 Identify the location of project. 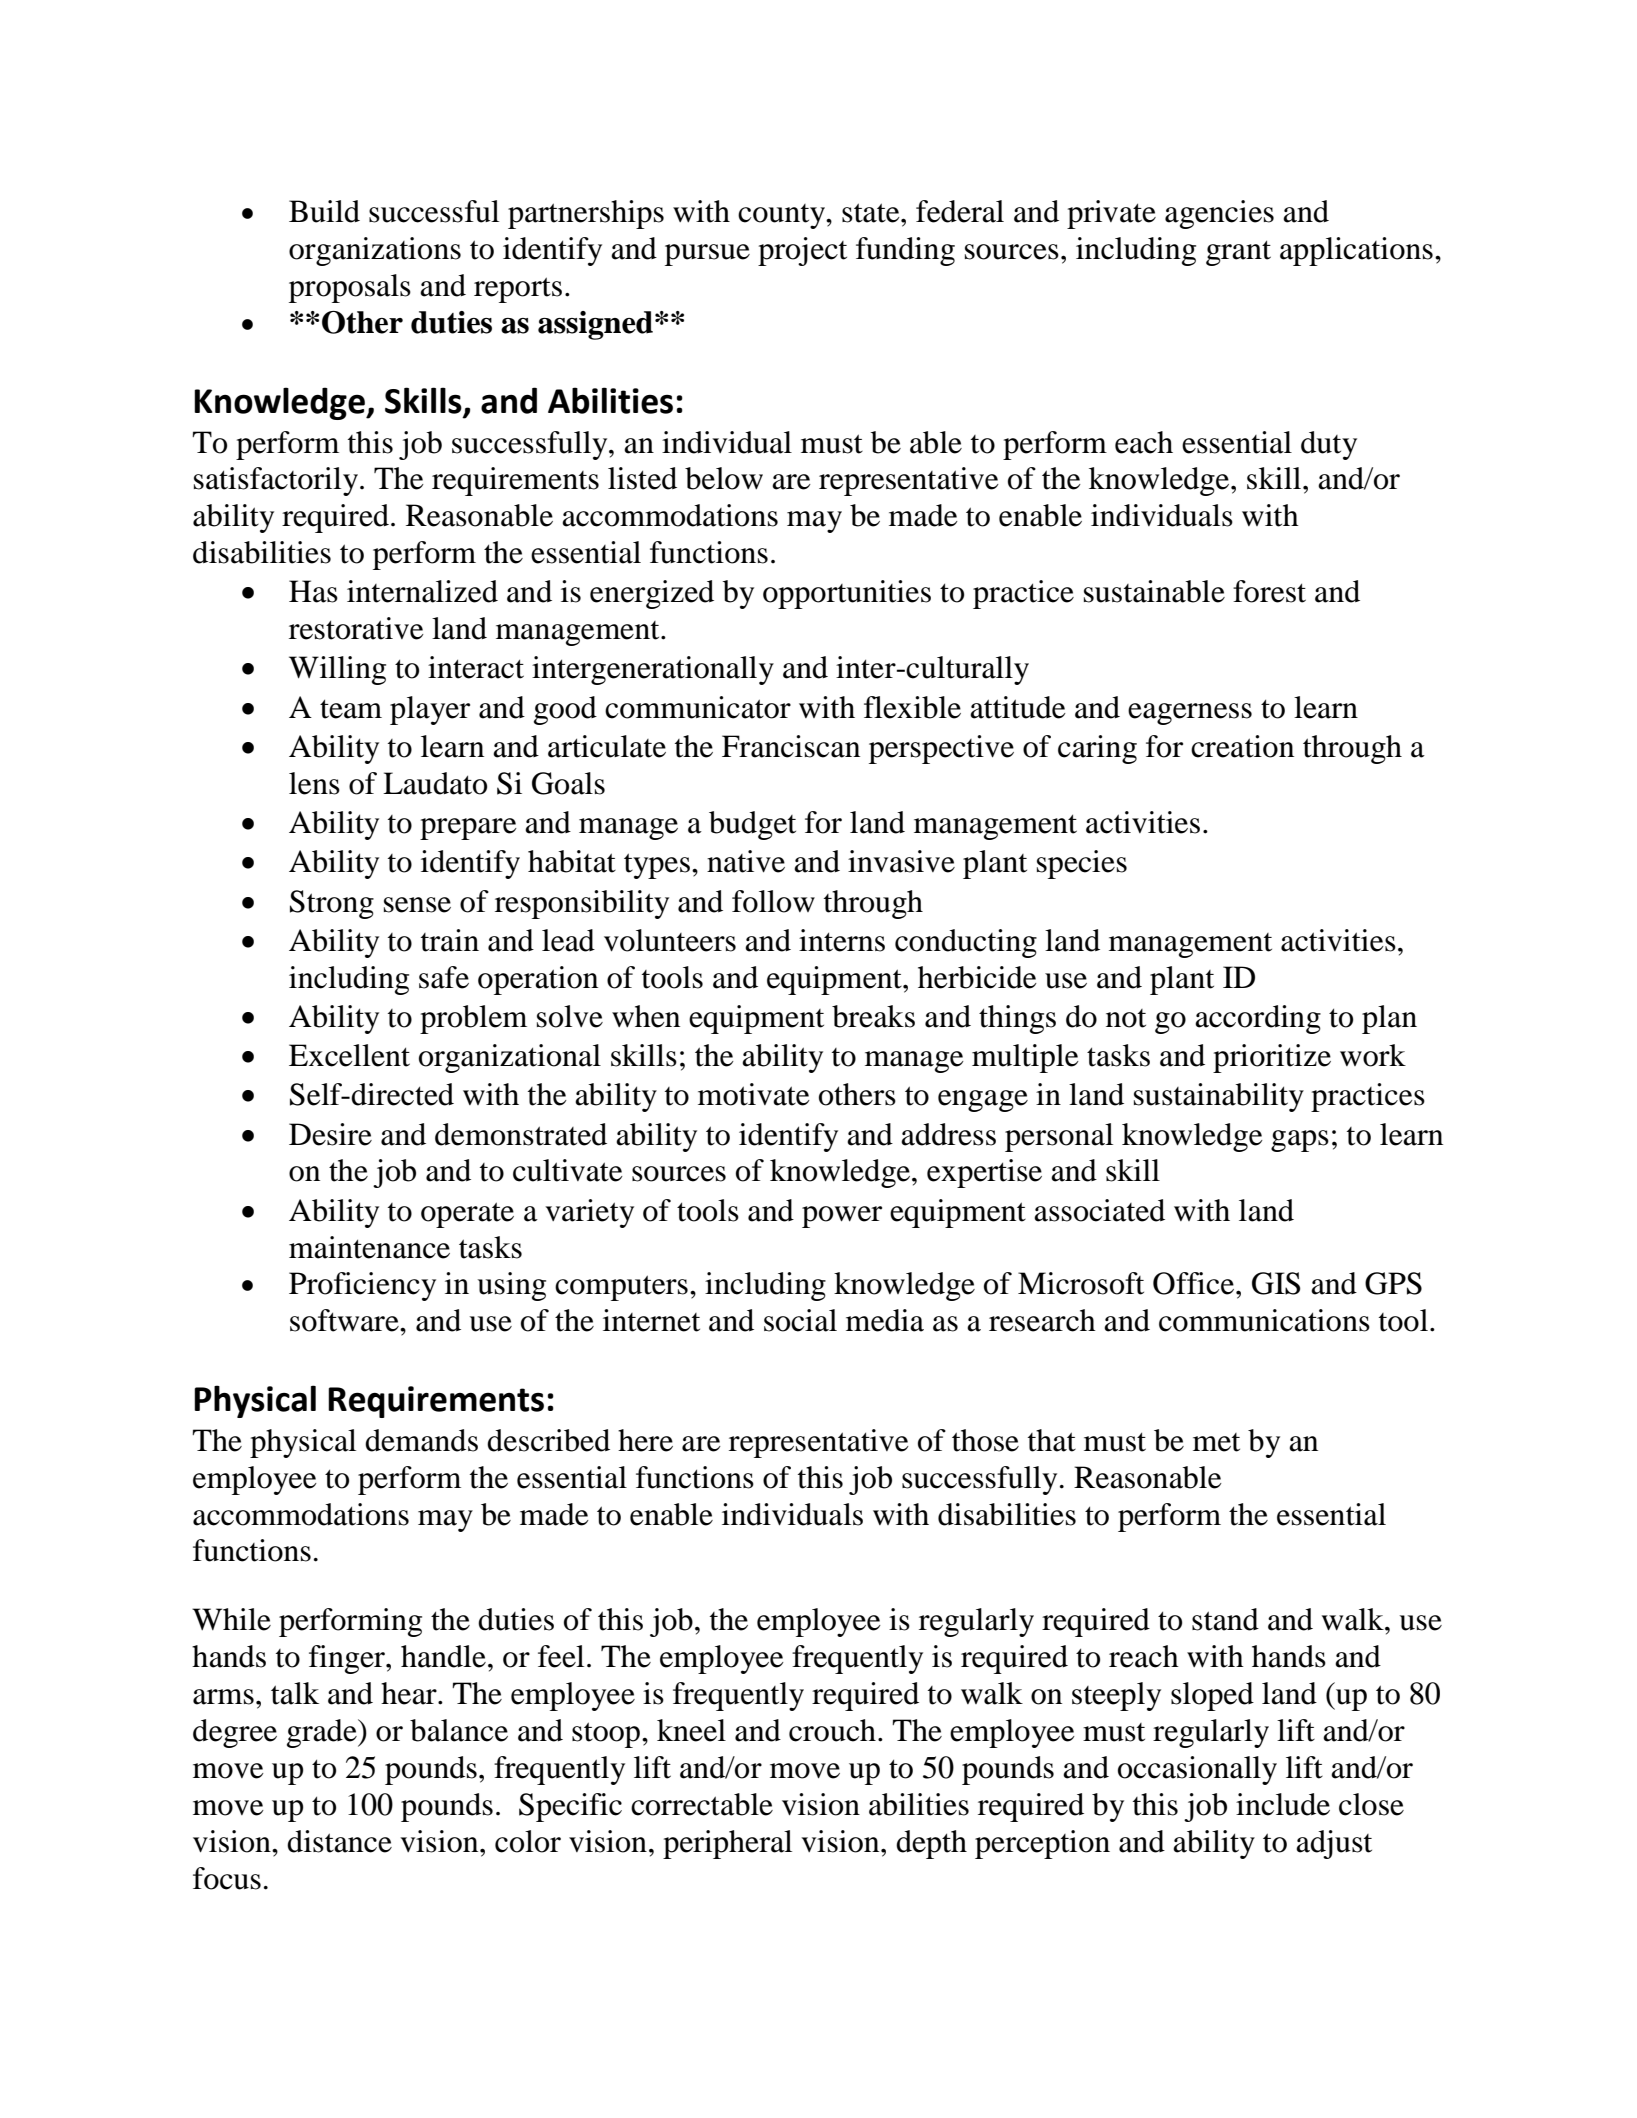
(802, 251).
